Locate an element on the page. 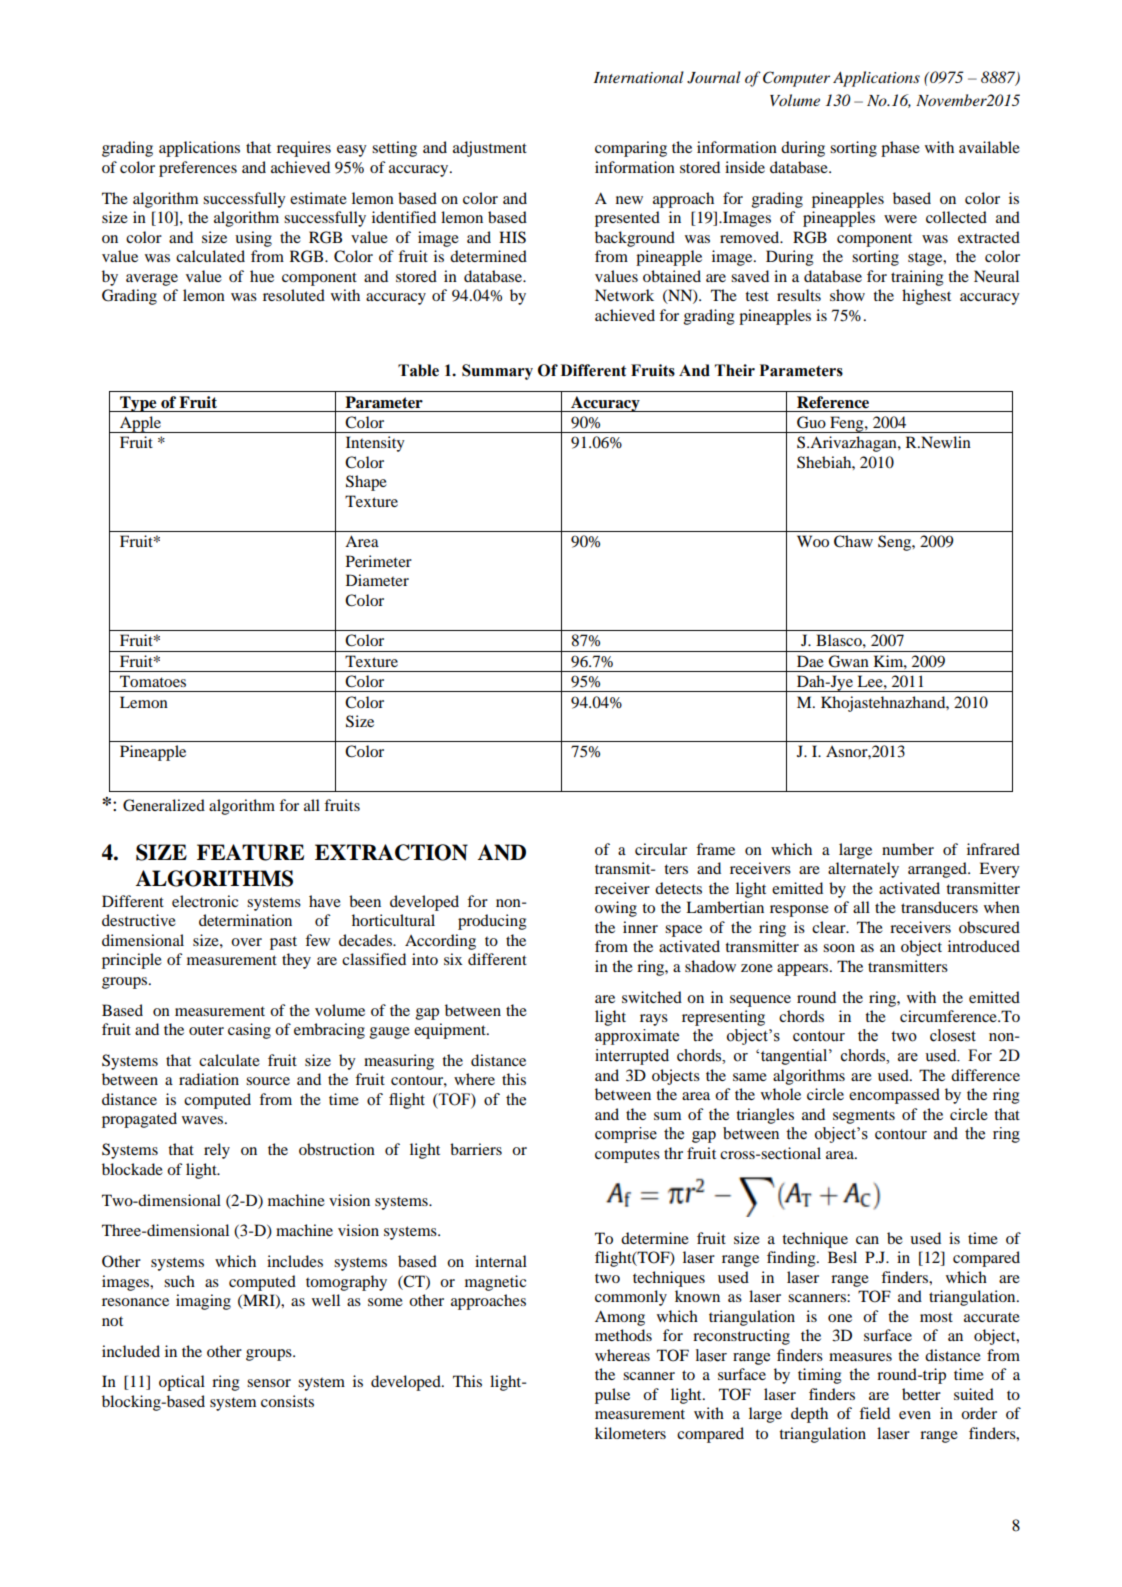  circular is located at coordinates (661, 849).
